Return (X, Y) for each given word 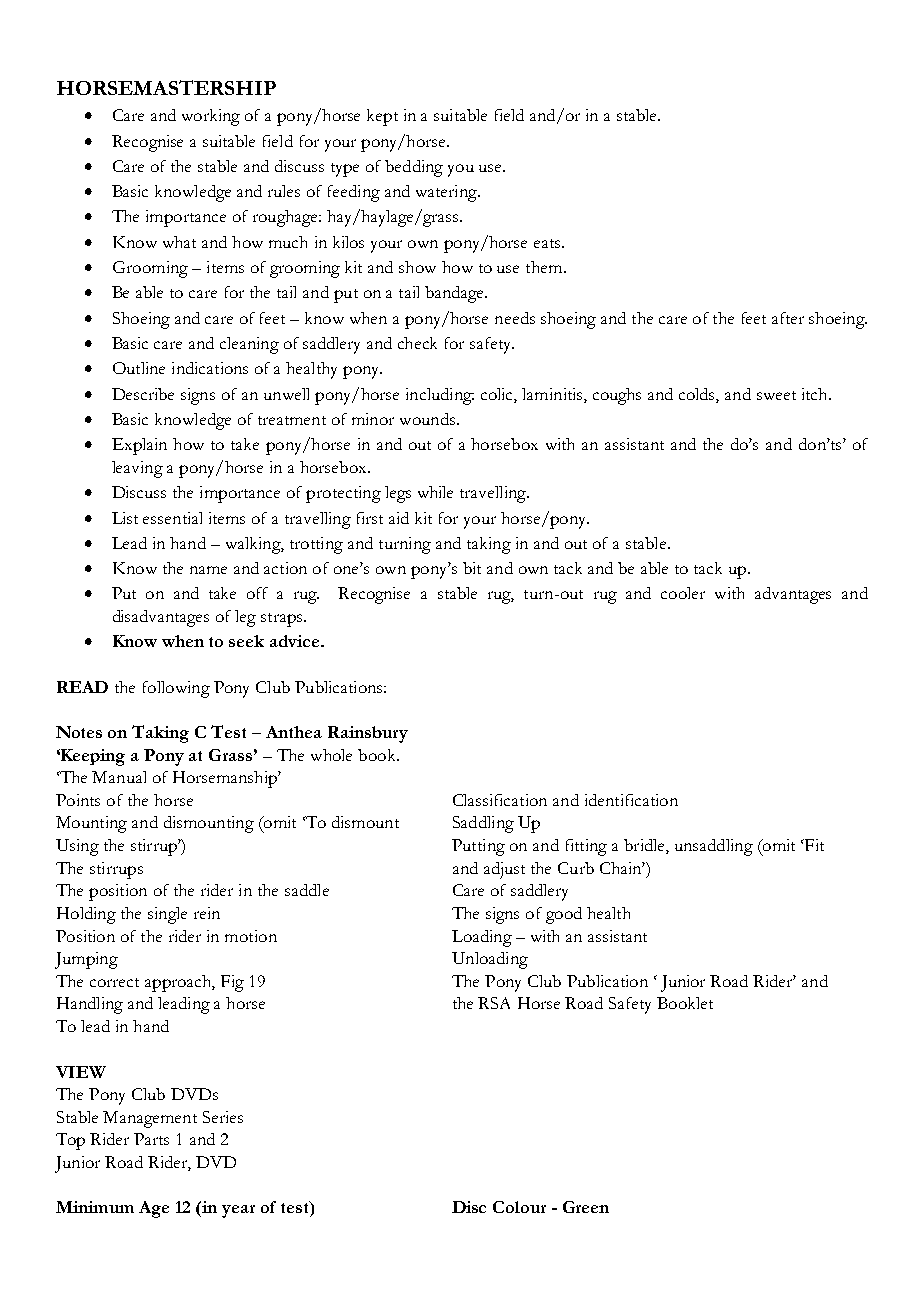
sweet (776, 395)
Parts (151, 1139)
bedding (414, 168)
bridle (645, 846)
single (167, 915)
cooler (683, 593)
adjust (504, 870)
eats (548, 243)
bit (472, 568)
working (211, 117)
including (440, 396)
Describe (143, 394)
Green (586, 1207)
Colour (519, 1207)
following (176, 689)
